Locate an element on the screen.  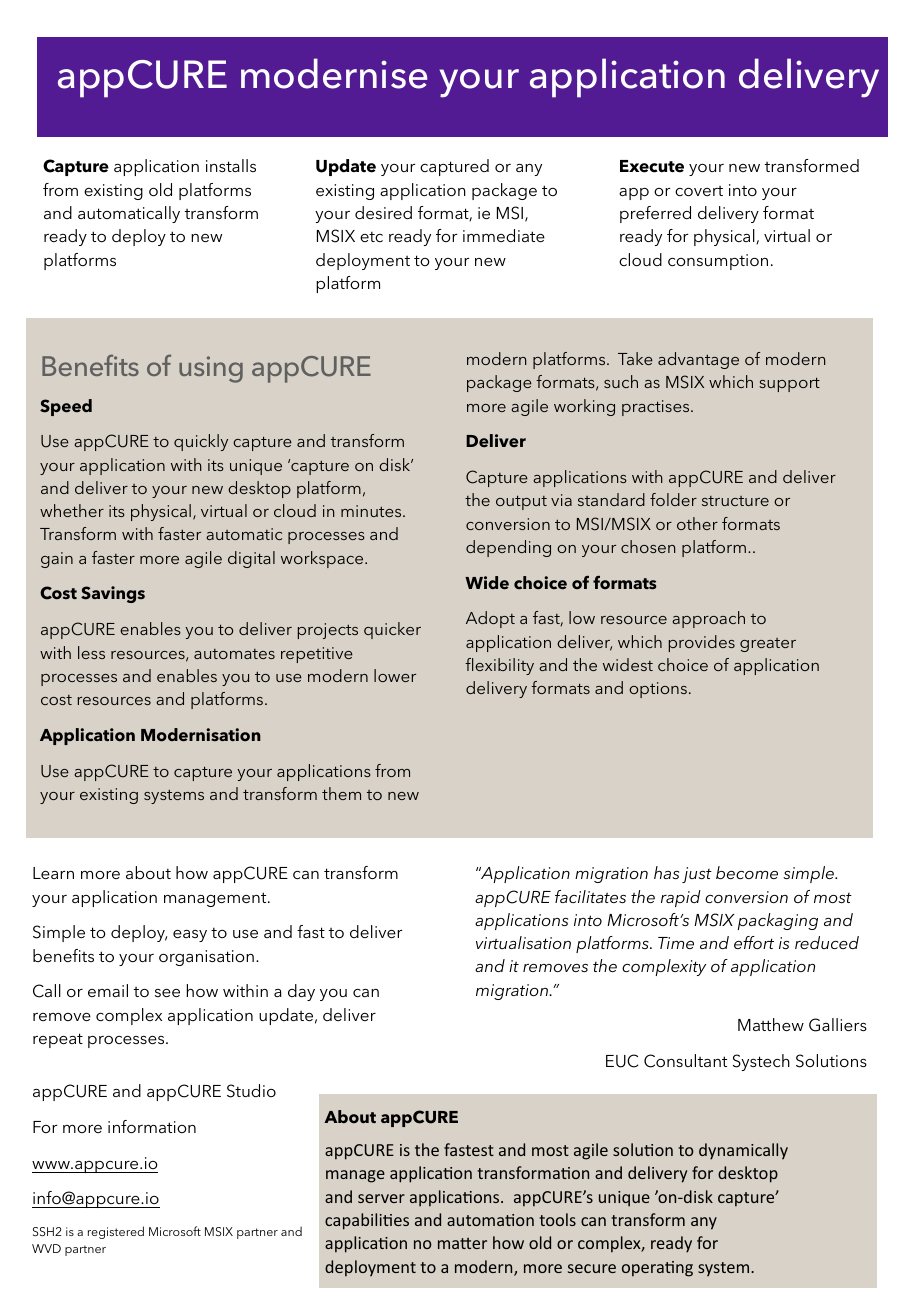
become is located at coordinates (747, 872).
